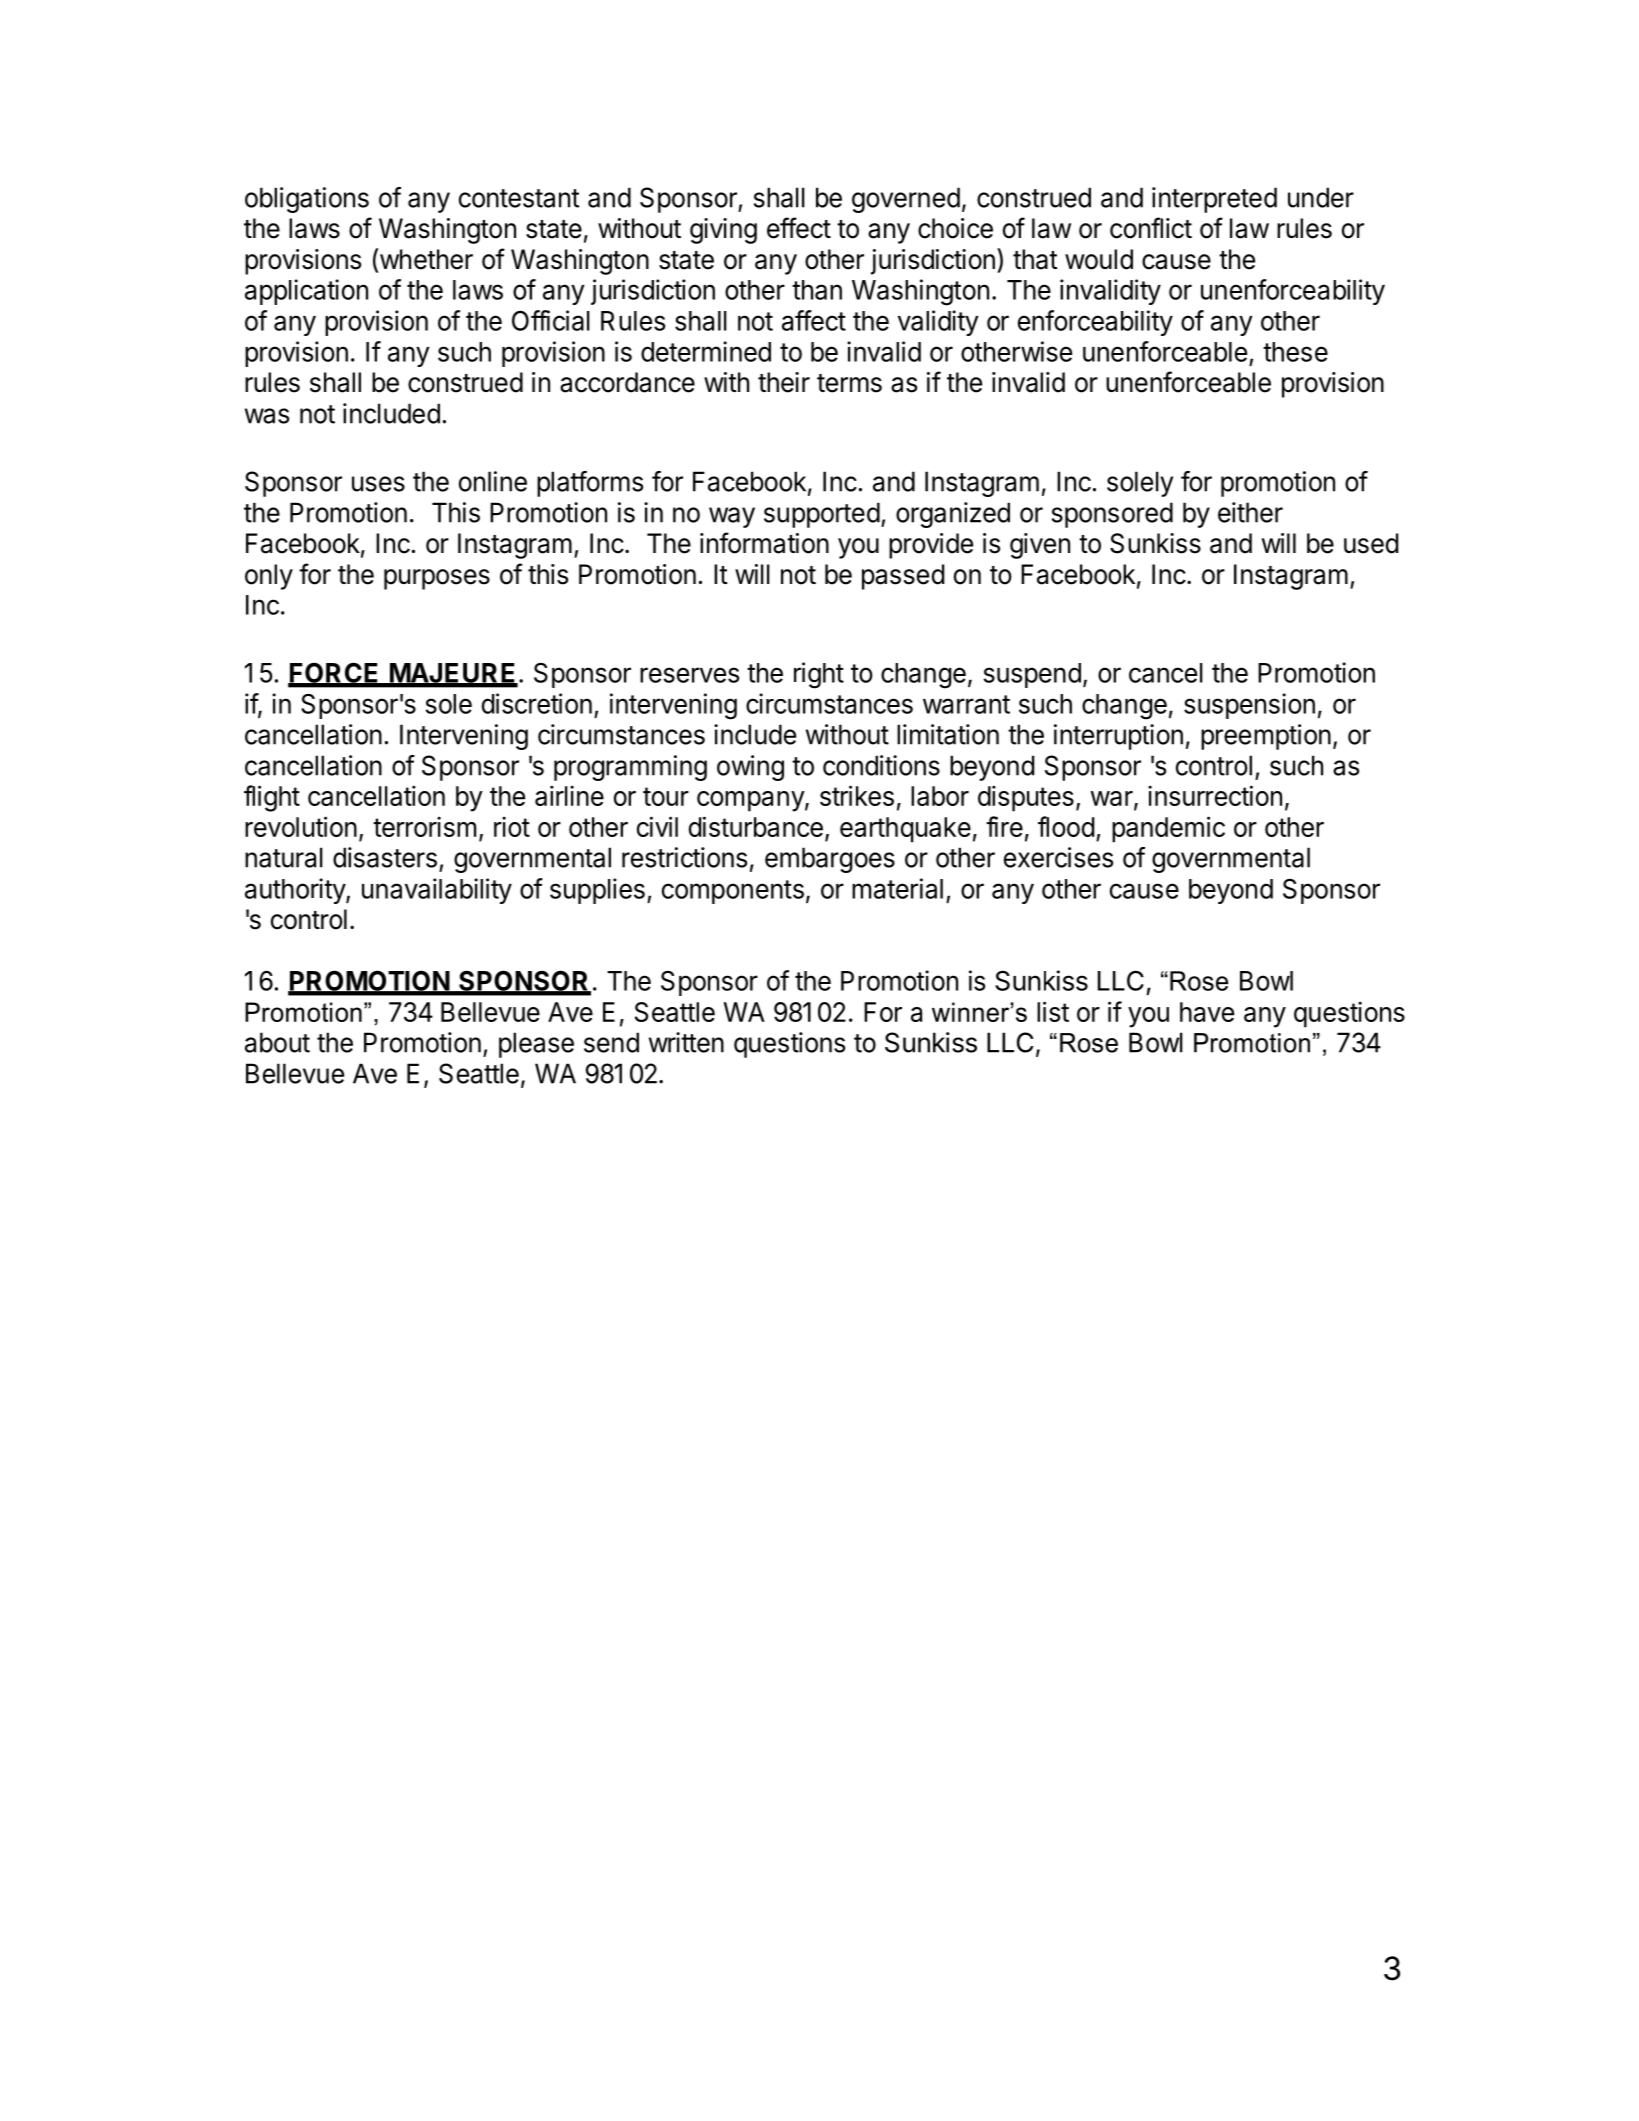 Image resolution: width=1639 pixels, height=2121 pixels. I want to click on supported, so click(822, 515).
